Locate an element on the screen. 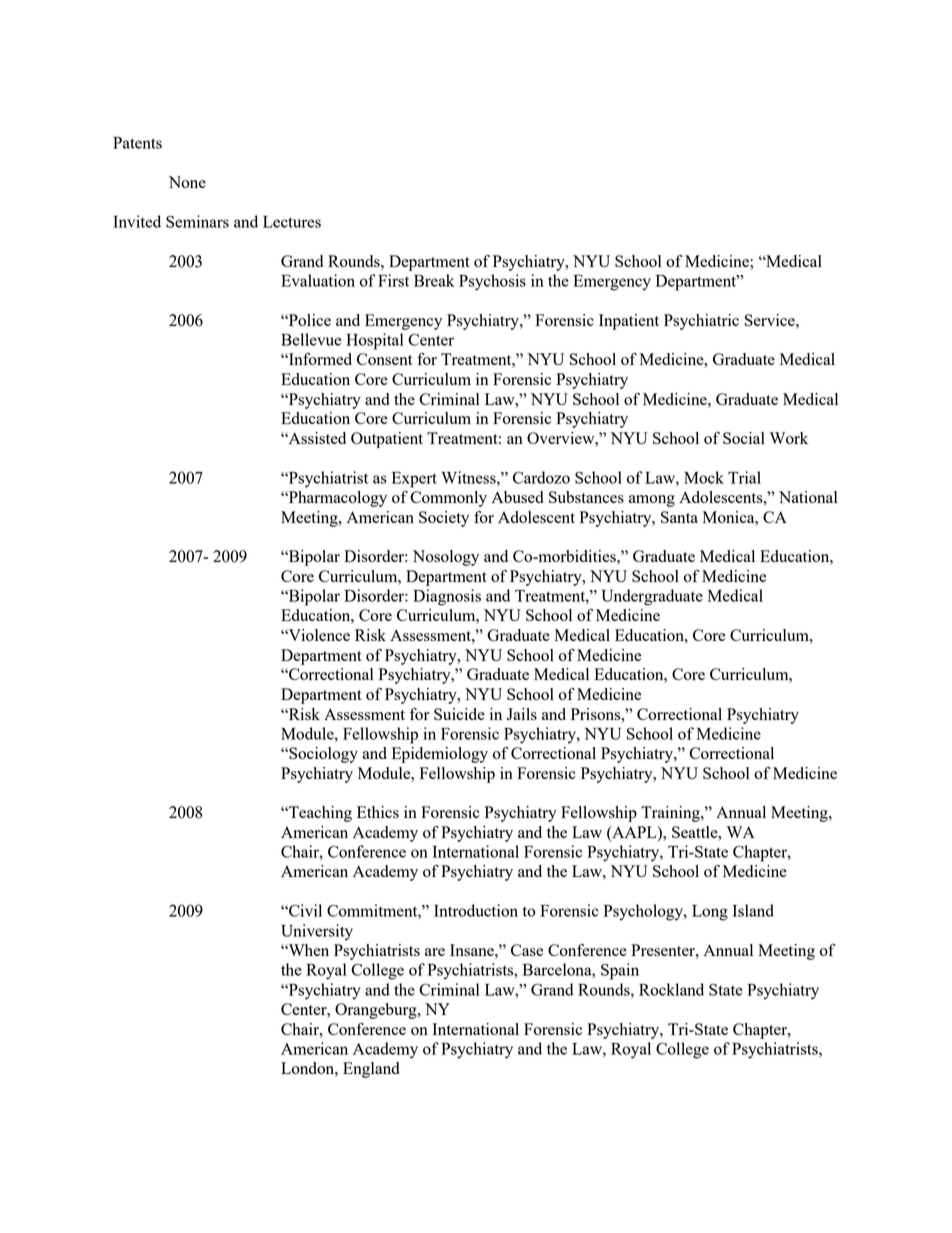  England is located at coordinates (371, 1070).
